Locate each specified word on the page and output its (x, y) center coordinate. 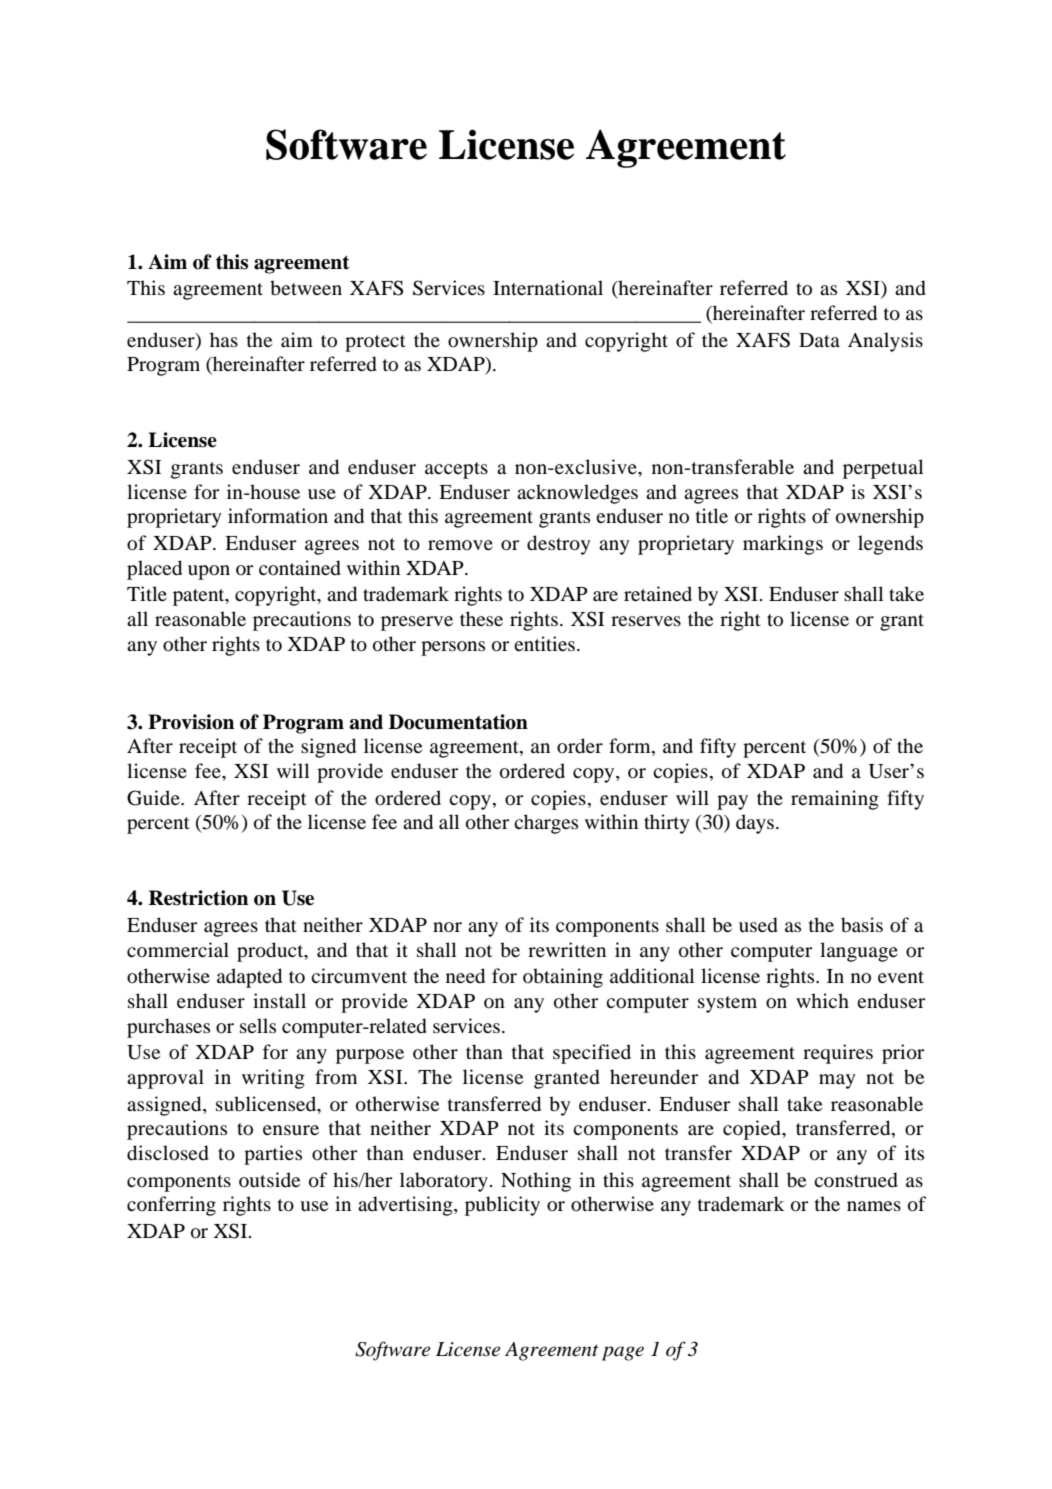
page (623, 1353)
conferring (171, 1206)
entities (544, 643)
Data (819, 340)
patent (200, 597)
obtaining (563, 978)
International (548, 287)
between (306, 287)
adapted (249, 978)
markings (783, 545)
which (822, 1000)
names (874, 1206)
